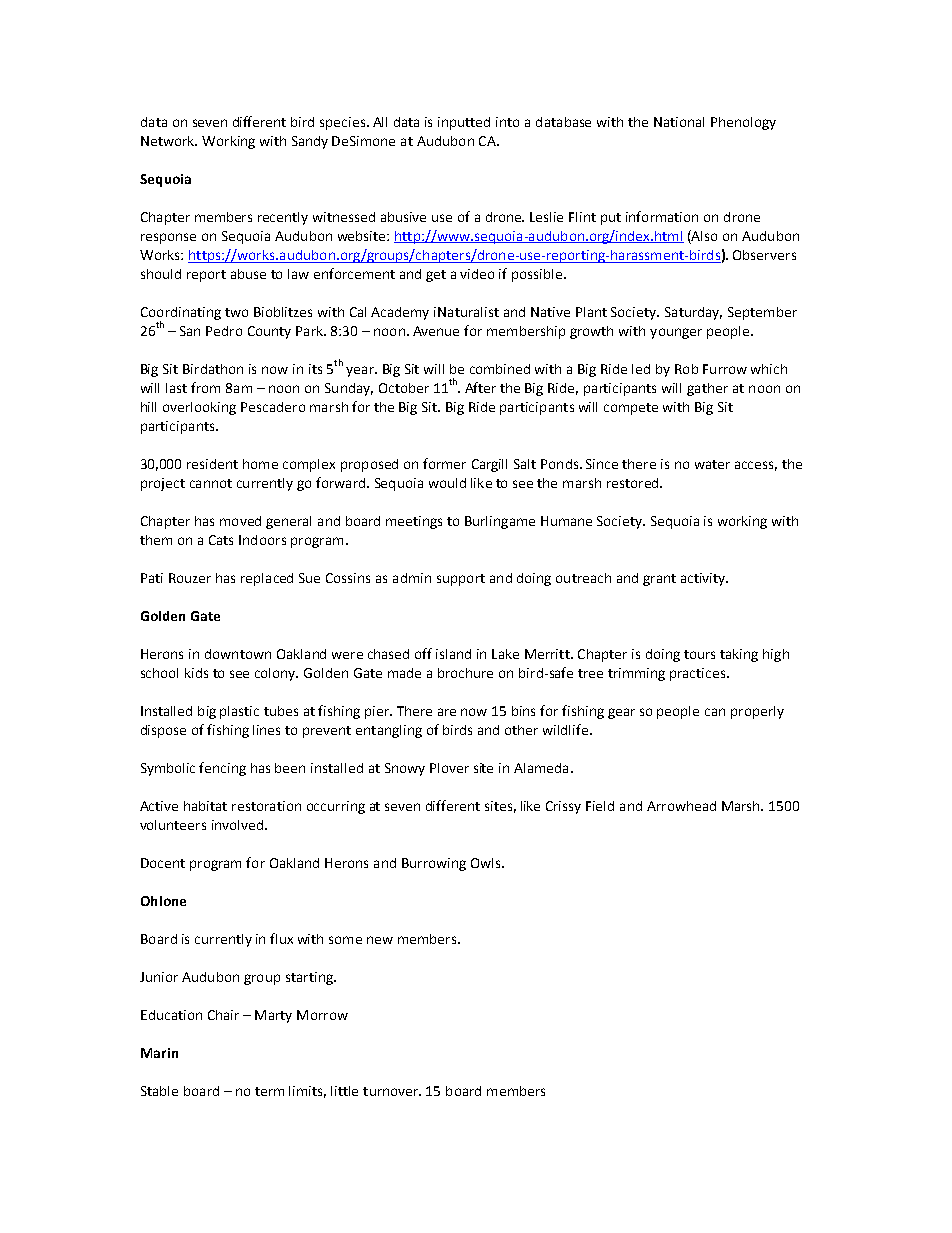 This screenshot has width=952, height=1233. What do you see at coordinates (480, 387) in the screenshot?
I see `After` at bounding box center [480, 387].
